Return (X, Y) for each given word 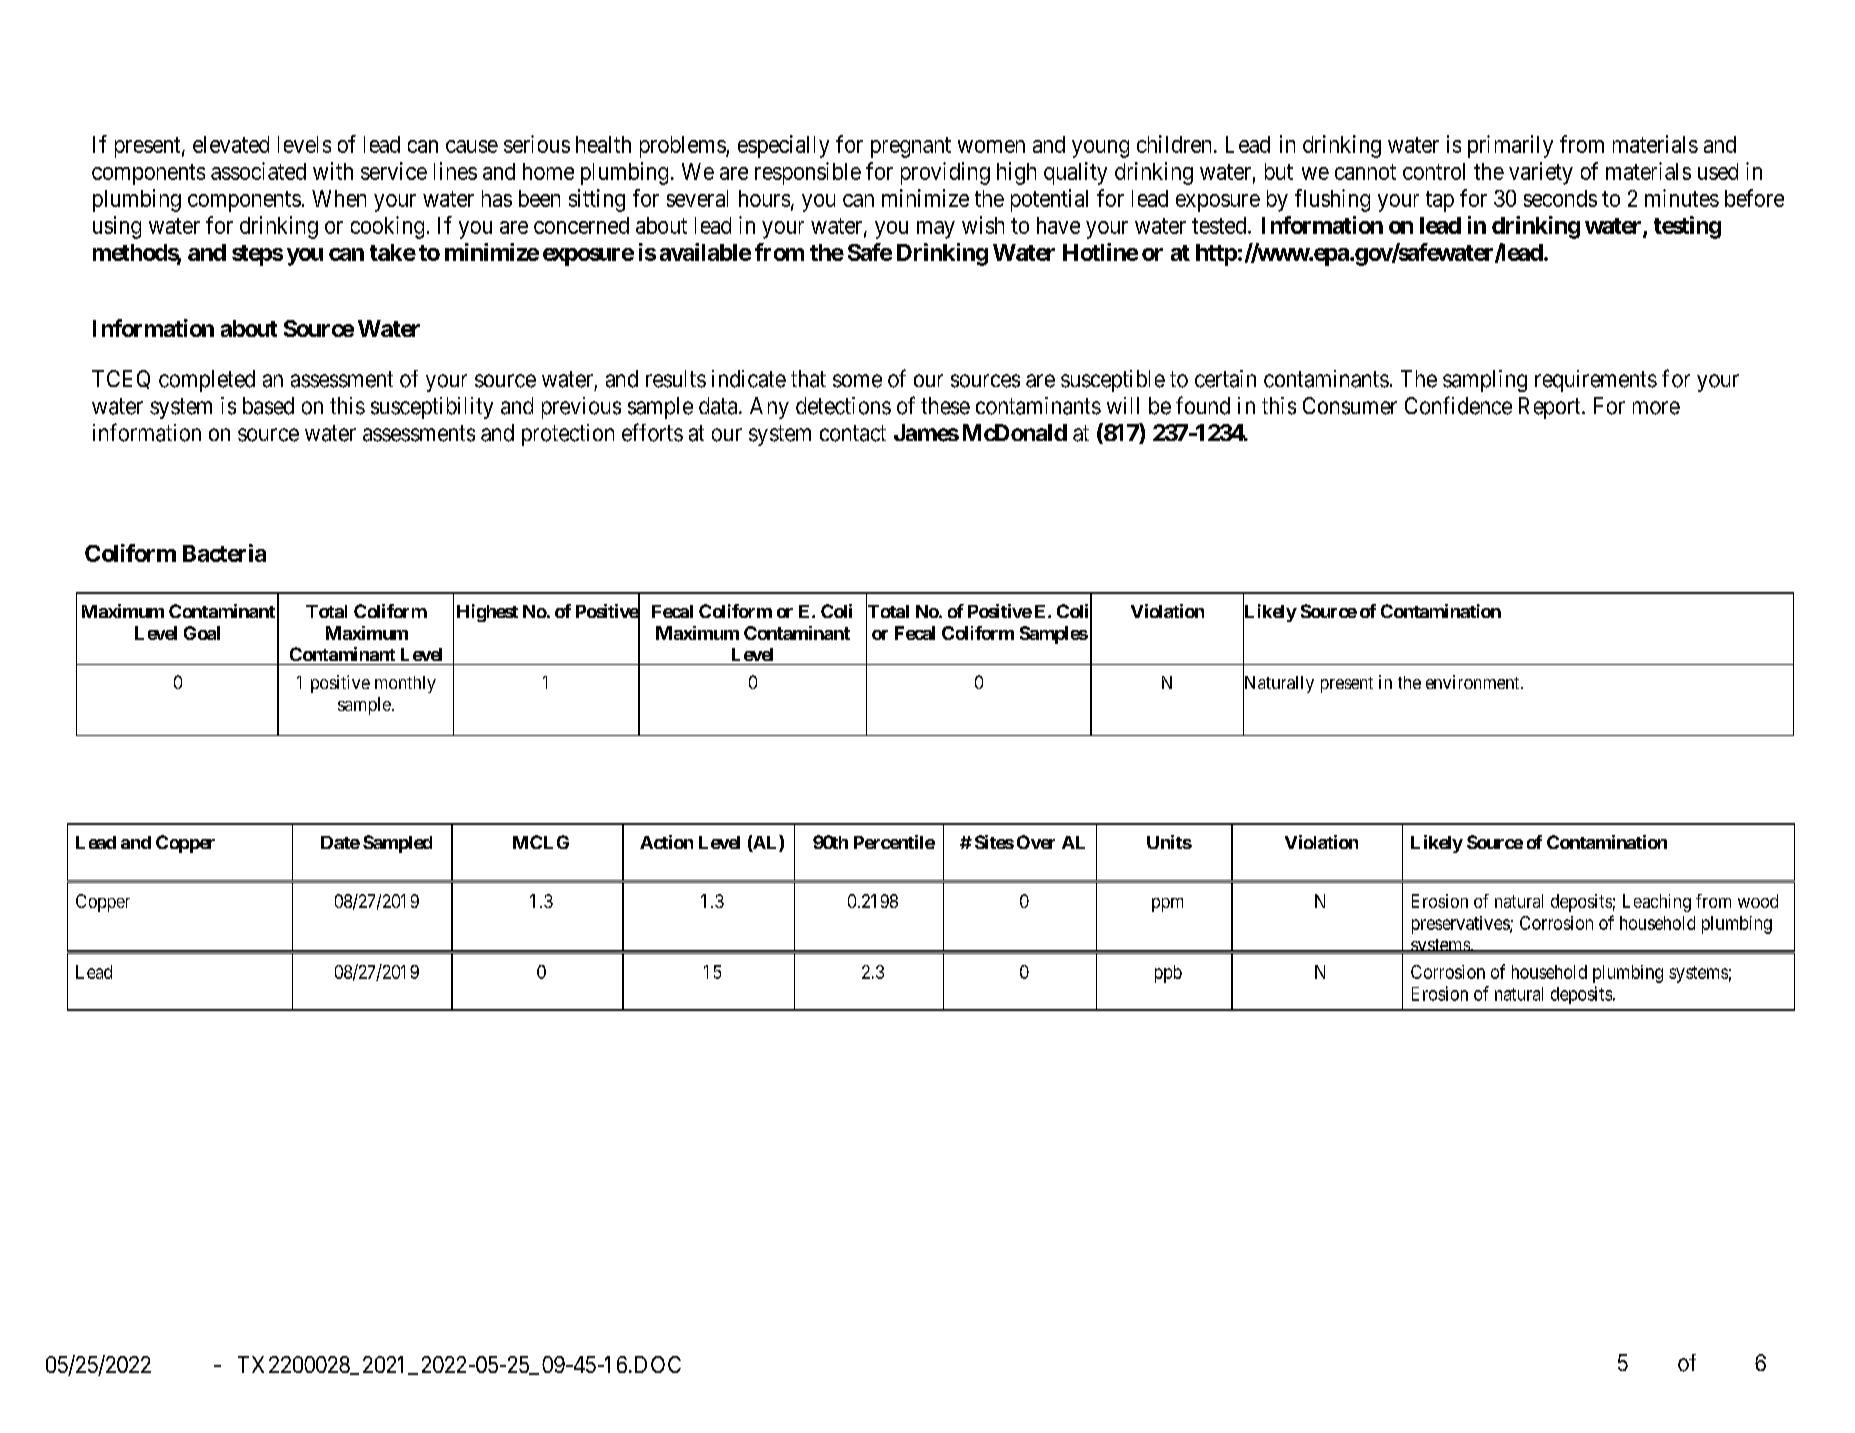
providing (945, 173)
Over (1036, 842)
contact (853, 433)
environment (1474, 682)
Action (666, 842)
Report (1551, 408)
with (333, 171)
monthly (405, 684)
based (268, 406)
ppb (1168, 974)
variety (1541, 173)
